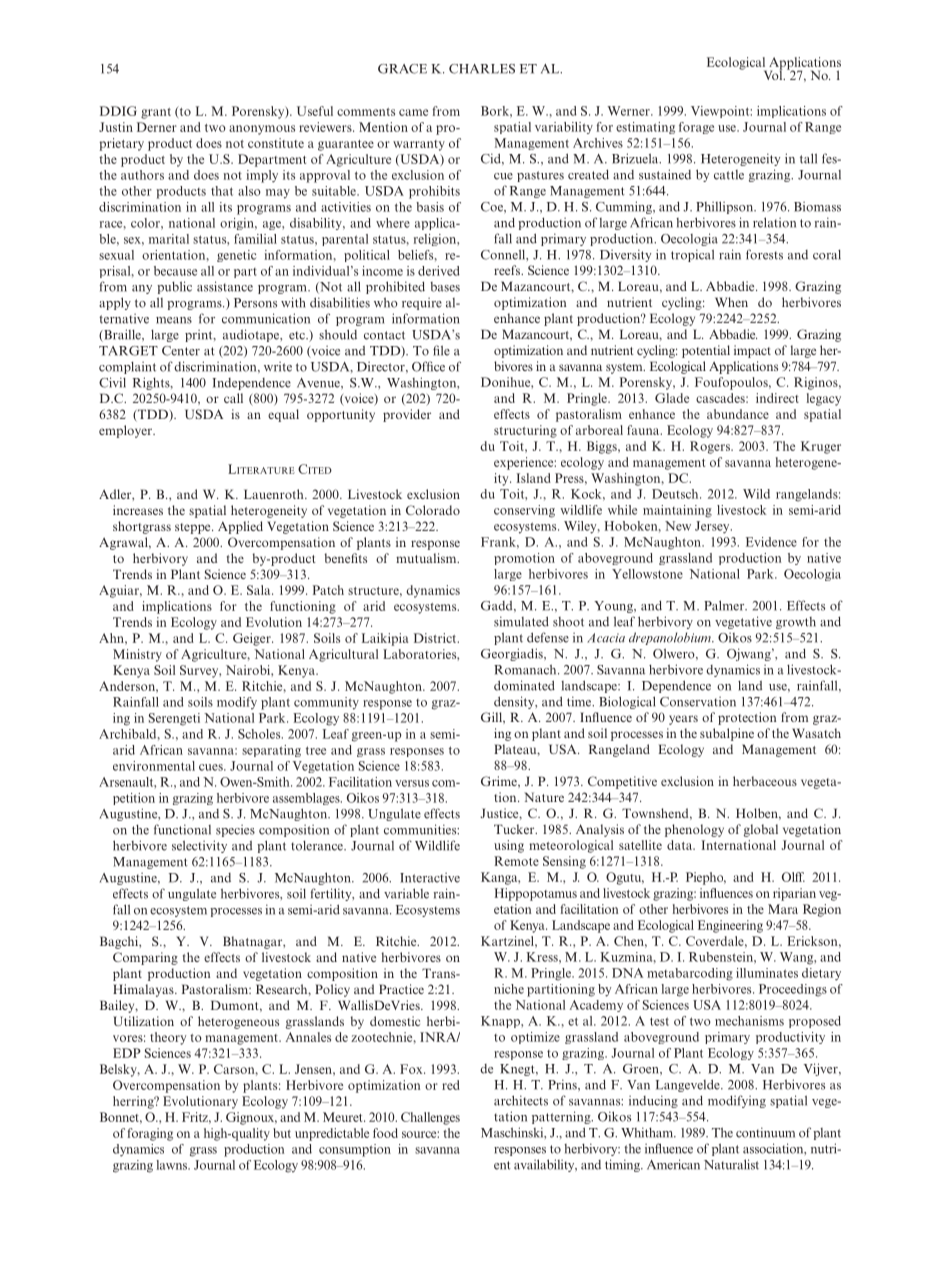 The image size is (952, 1271). What do you see at coordinates (150, 1134) in the page?
I see `foraging` at bounding box center [150, 1134].
